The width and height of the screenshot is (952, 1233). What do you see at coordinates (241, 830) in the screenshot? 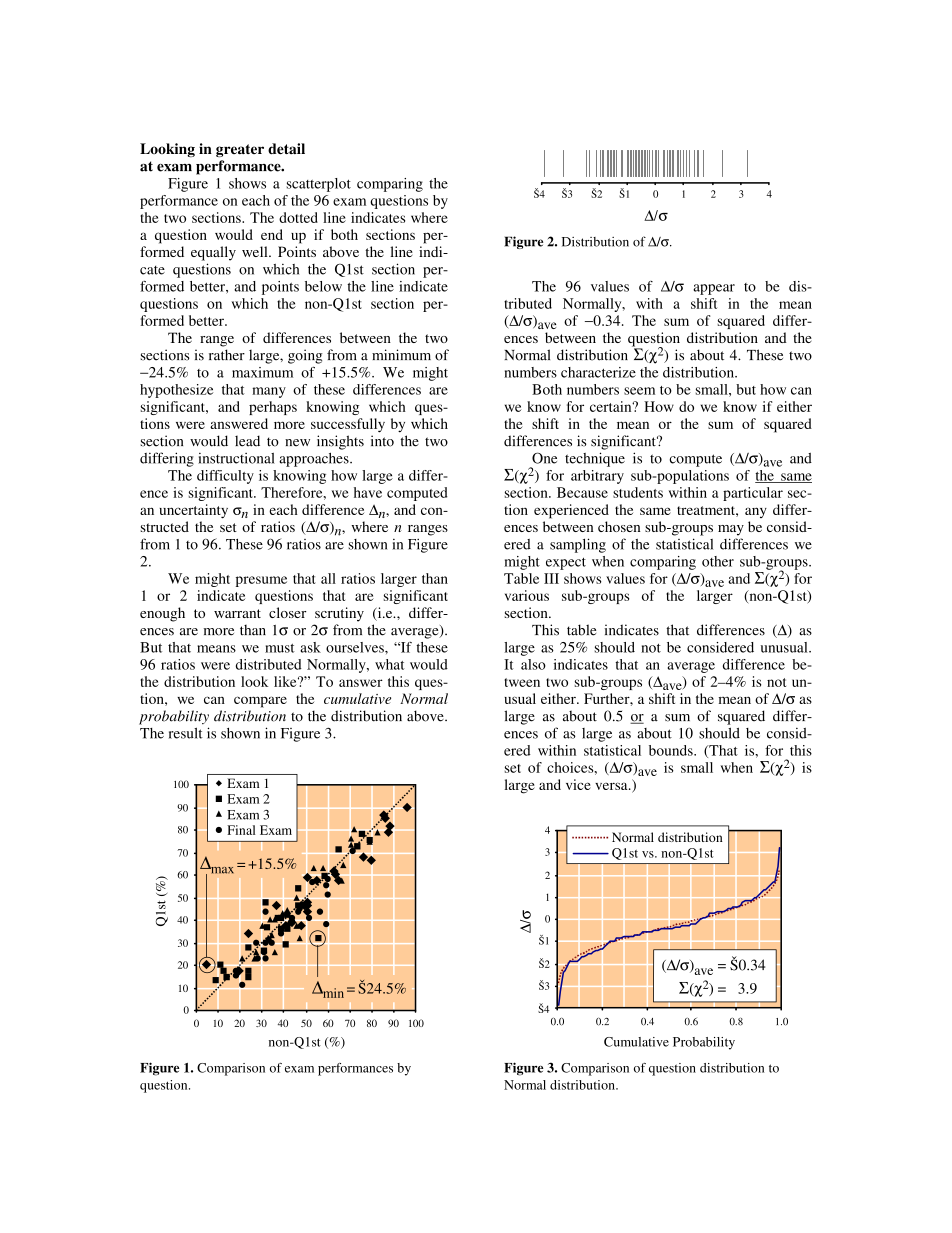
I see `Final` at bounding box center [241, 830].
